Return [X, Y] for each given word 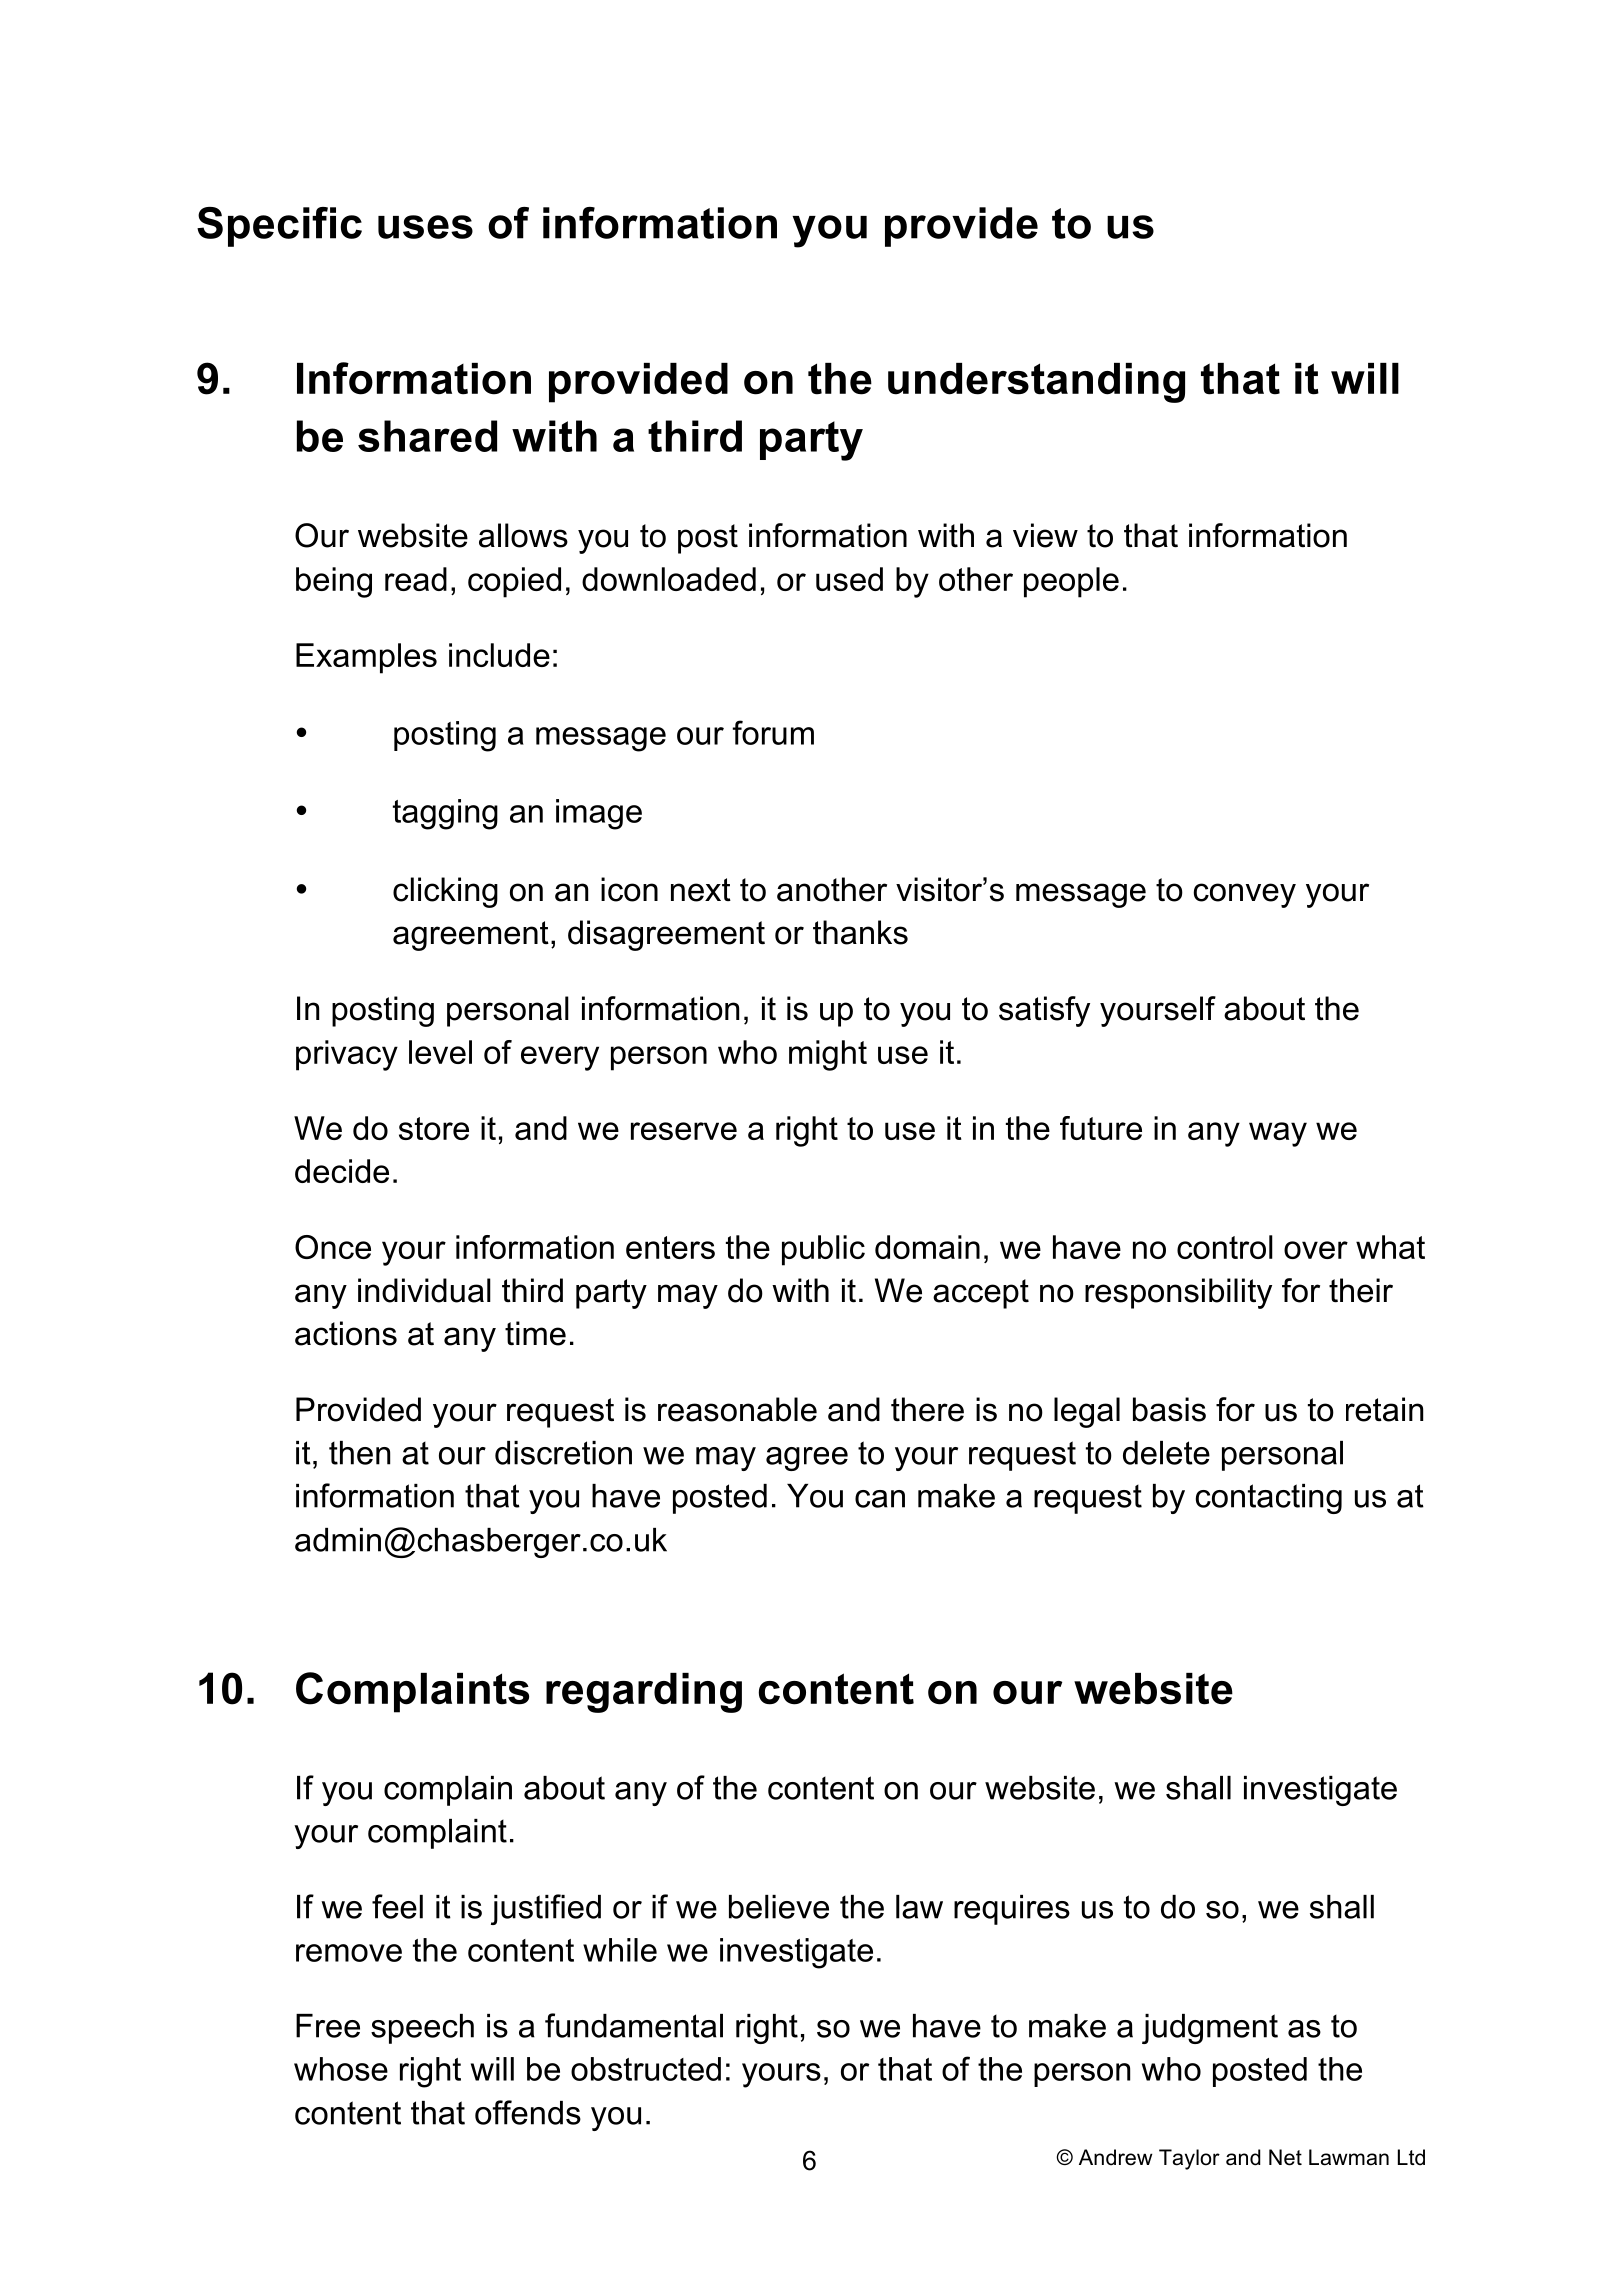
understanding [1036, 383]
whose [341, 2069]
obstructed [646, 2069]
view [1045, 535]
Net [1285, 2157]
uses [425, 227]
